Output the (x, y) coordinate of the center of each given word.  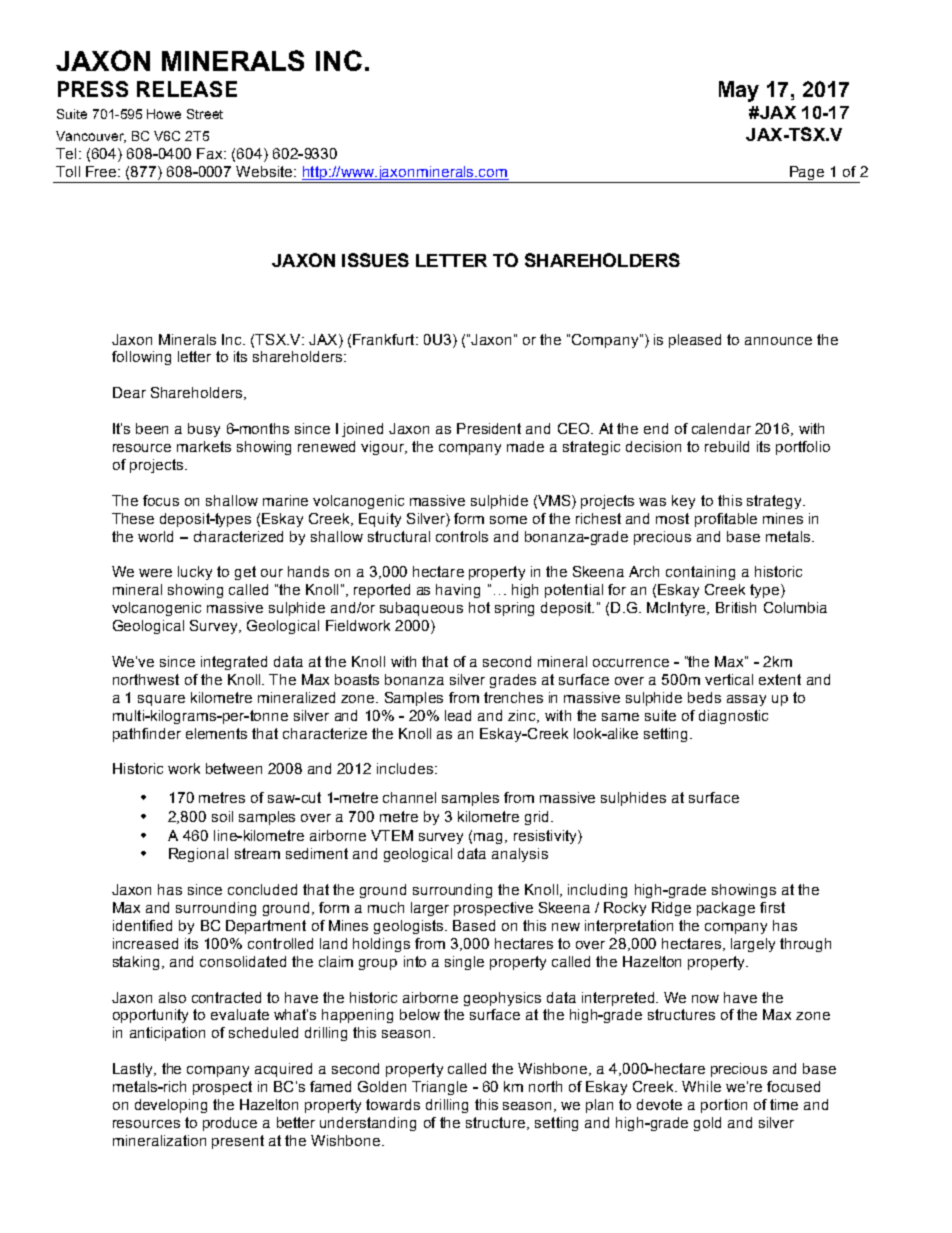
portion (724, 1106)
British (736, 607)
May (739, 91)
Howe (164, 114)
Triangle (439, 1088)
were (155, 573)
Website (265, 171)
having (458, 591)
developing (171, 1106)
